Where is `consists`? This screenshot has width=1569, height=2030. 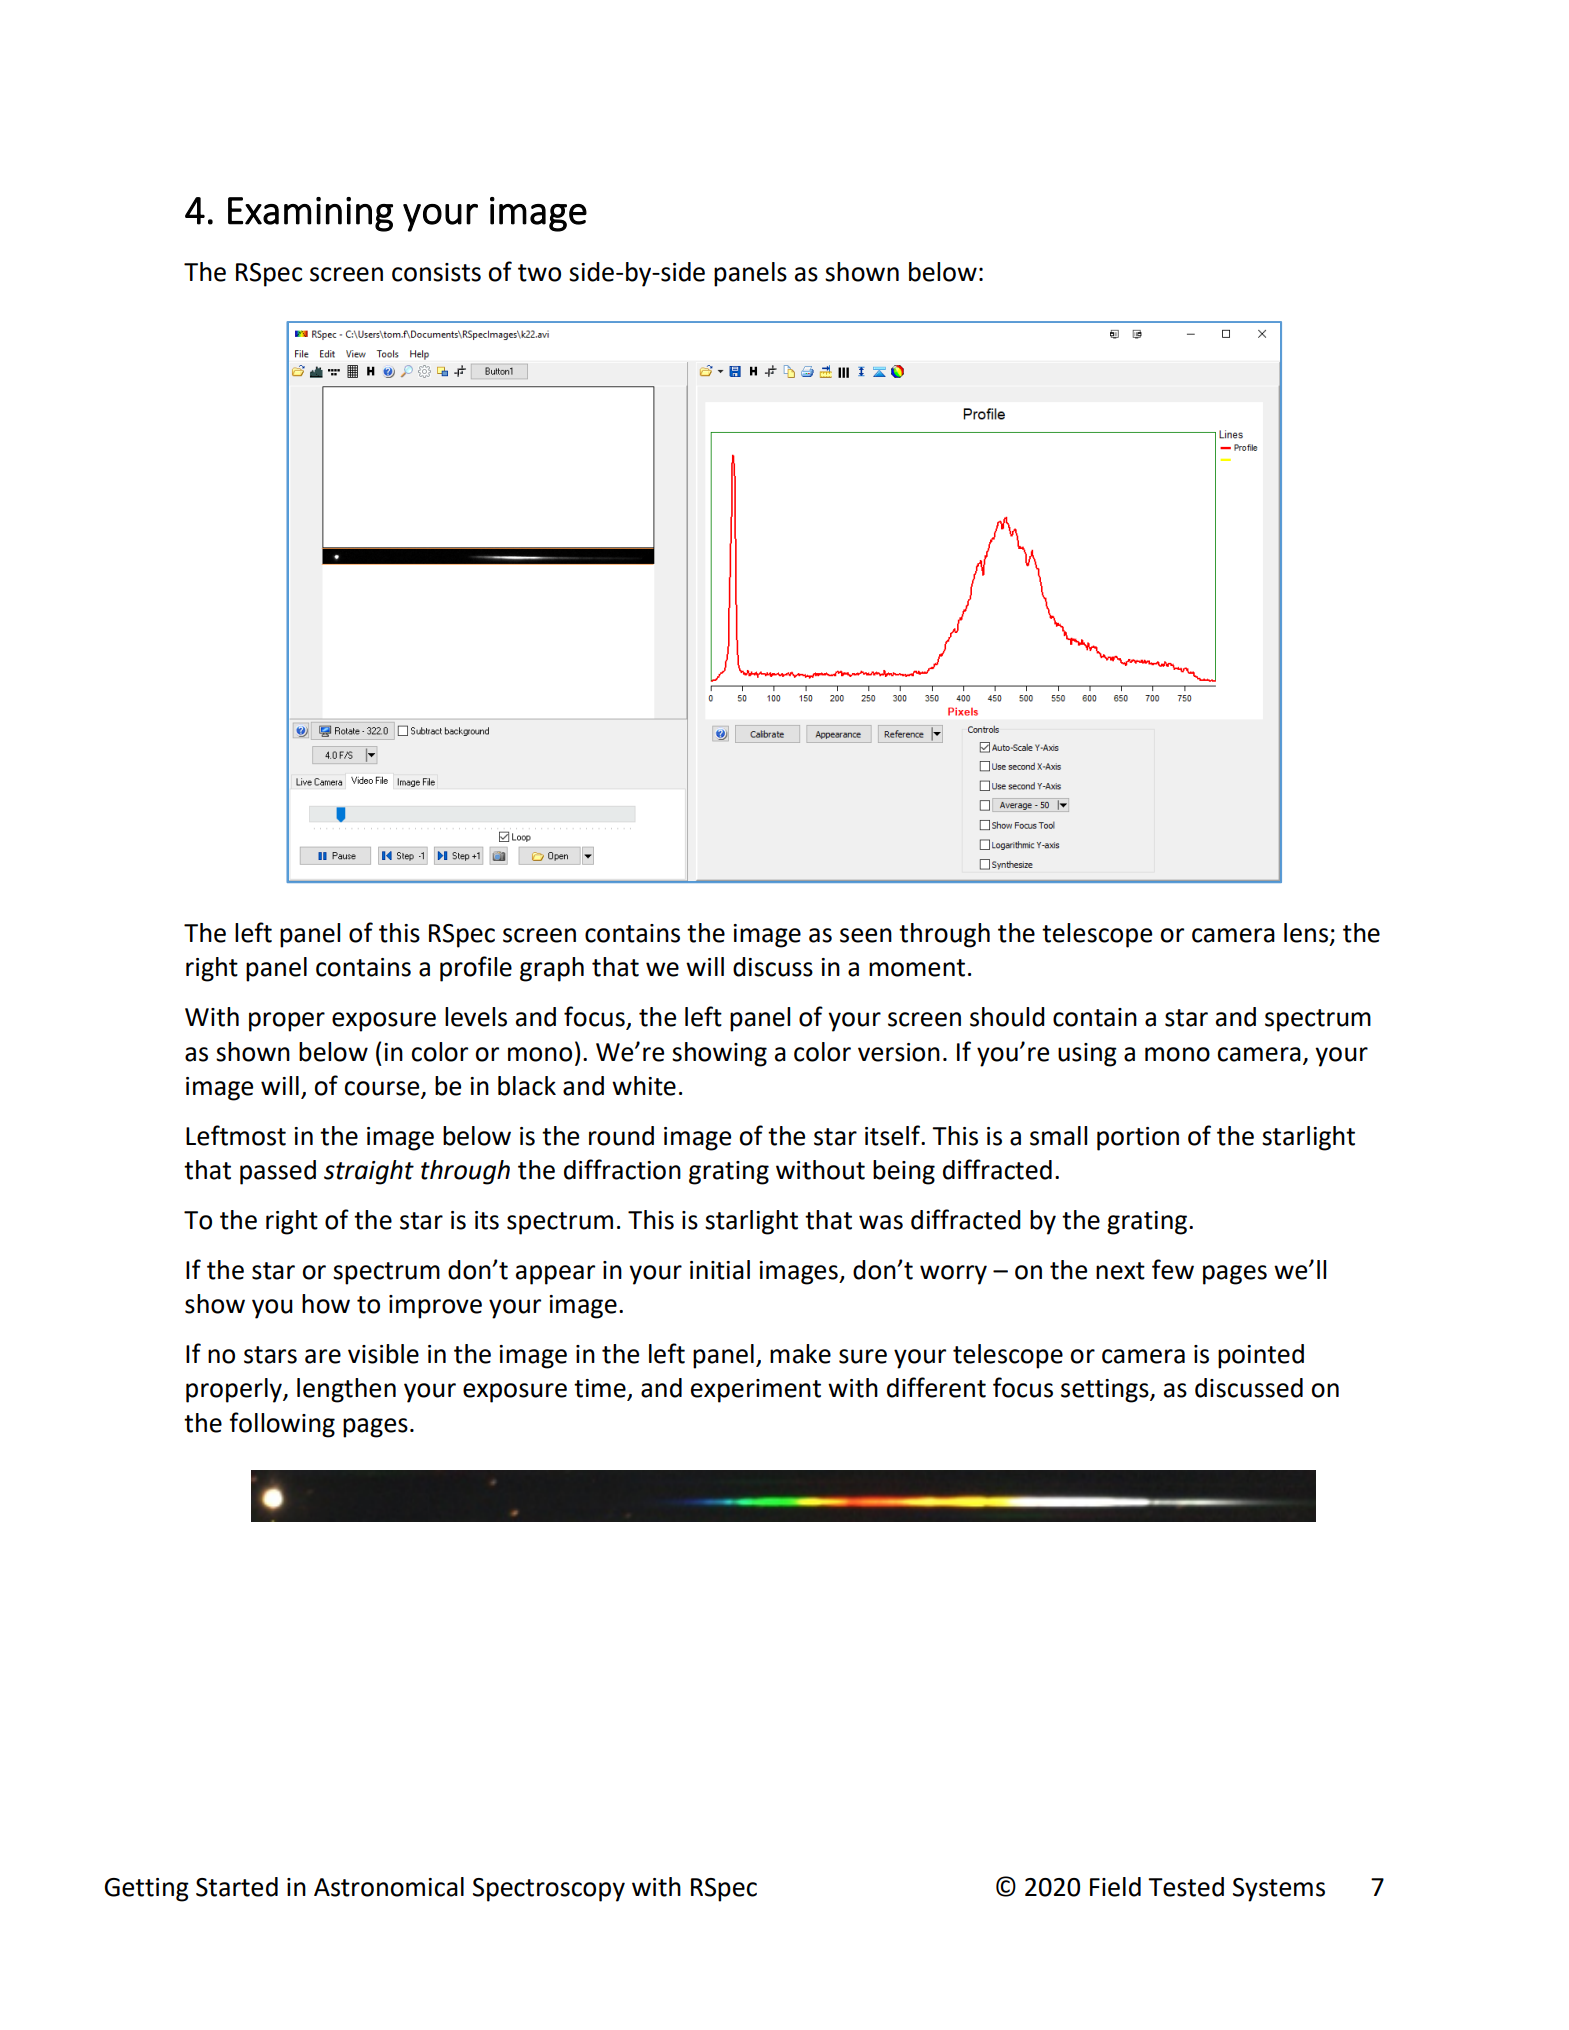
consists is located at coordinates (436, 272).
